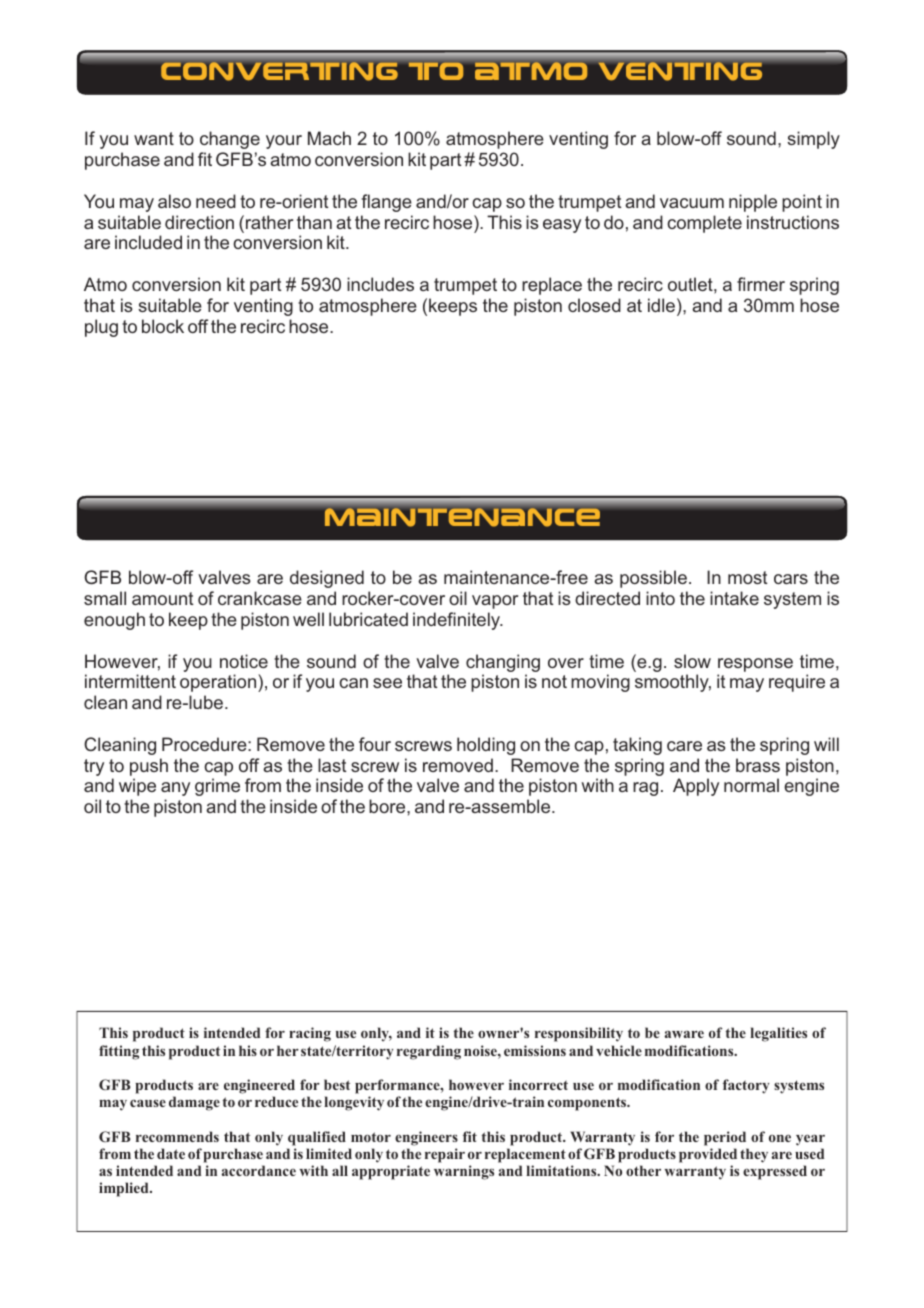 This screenshot has height=1308, width=924. Describe the element at coordinates (751, 785) in the screenshot. I see `normal` at that location.
